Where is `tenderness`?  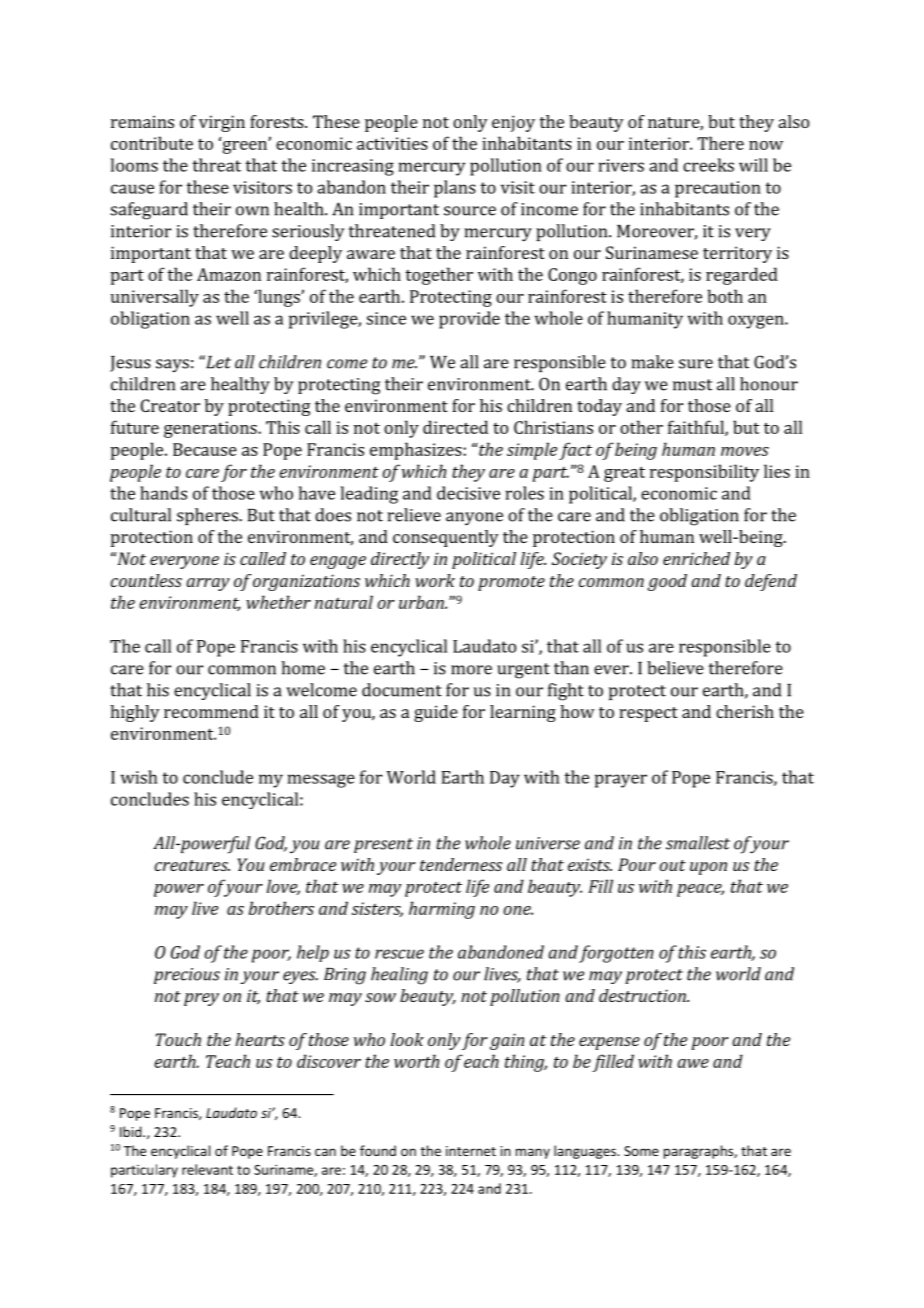
tenderness is located at coordinates (461, 864).
